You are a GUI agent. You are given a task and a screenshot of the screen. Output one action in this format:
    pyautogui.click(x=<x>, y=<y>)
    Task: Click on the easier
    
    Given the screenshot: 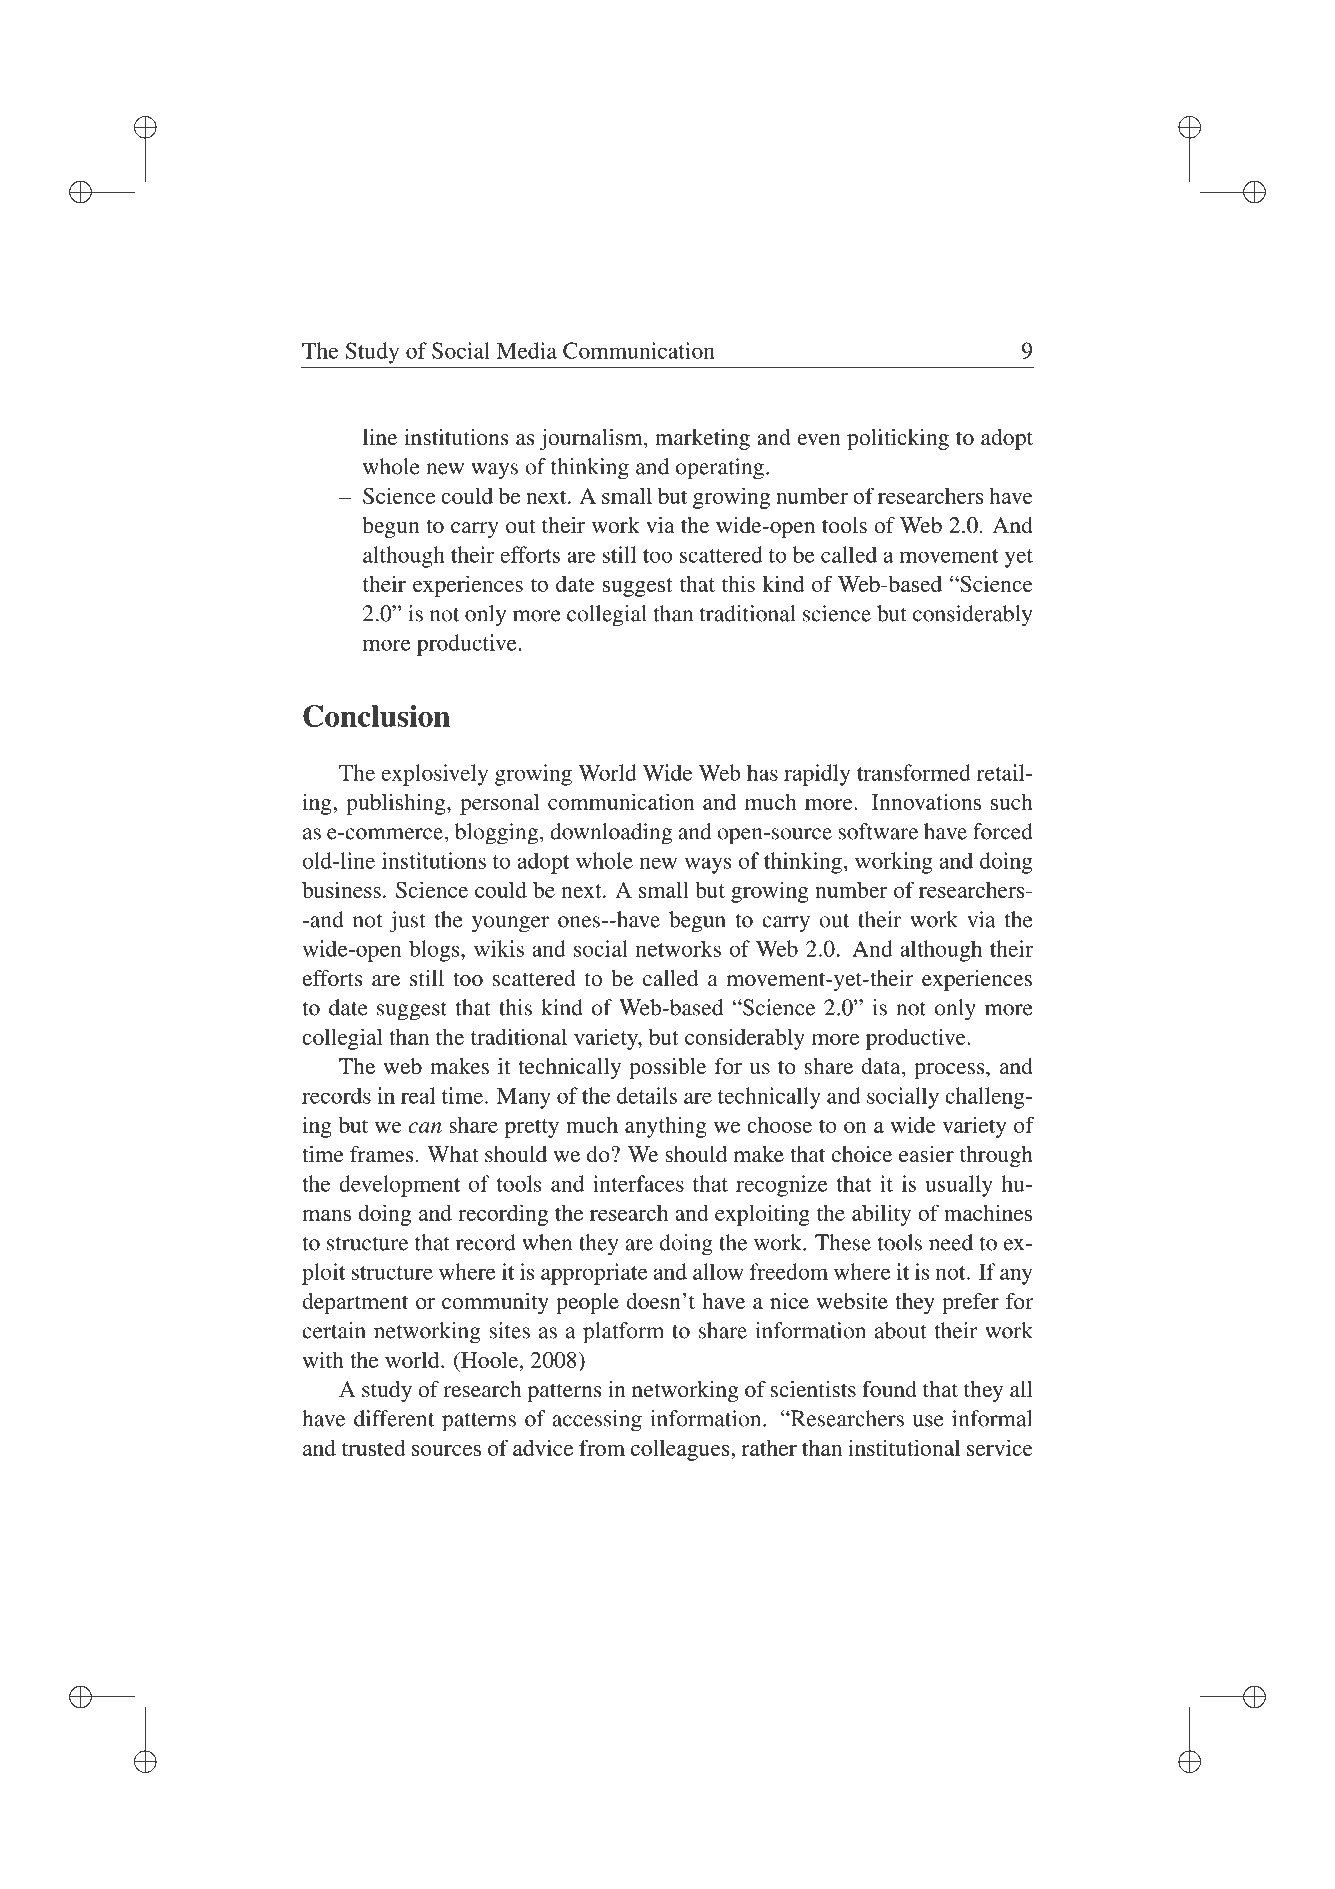 What is the action you would take?
    pyautogui.click(x=926, y=1154)
